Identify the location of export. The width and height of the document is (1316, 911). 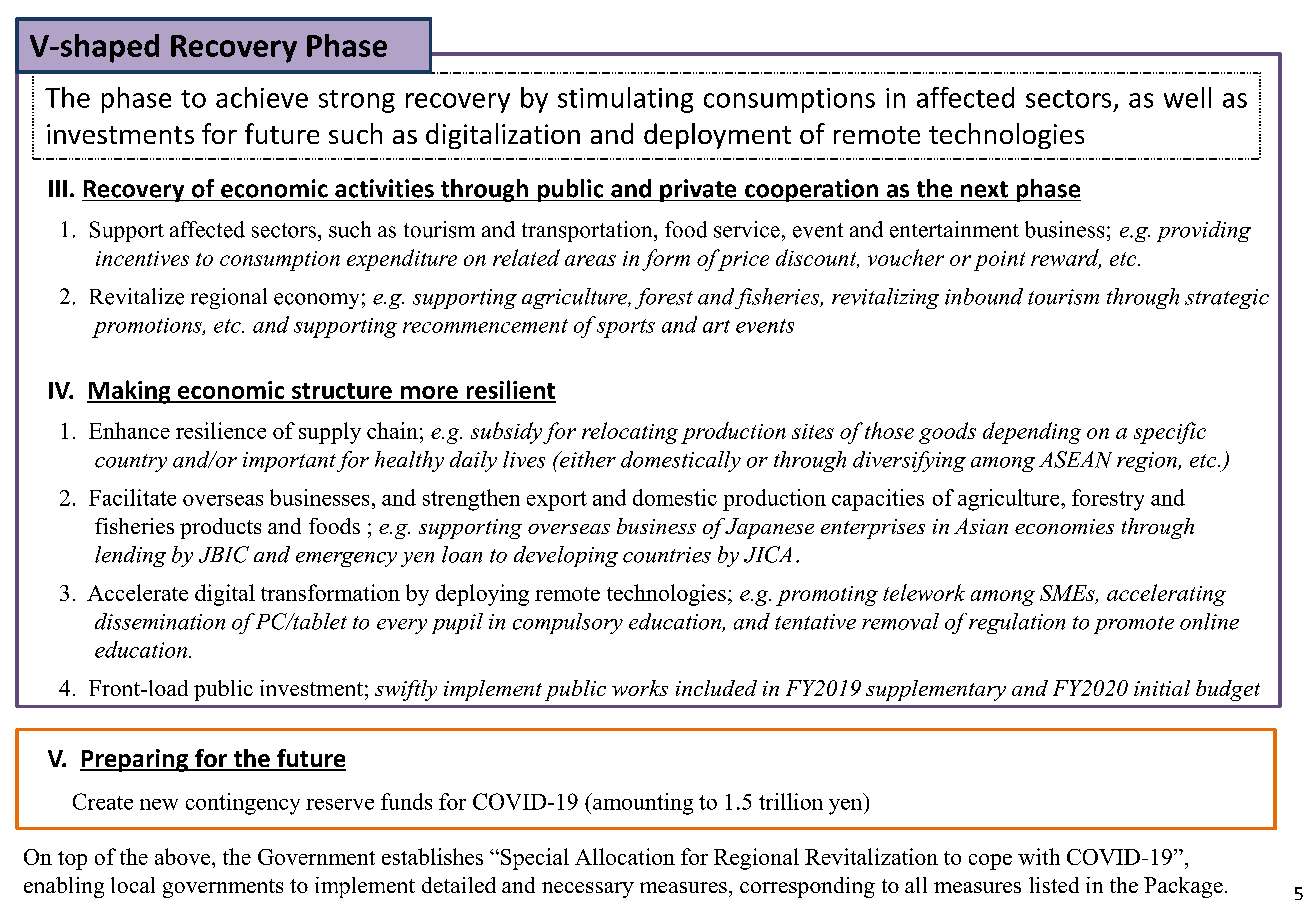
(557, 501).
